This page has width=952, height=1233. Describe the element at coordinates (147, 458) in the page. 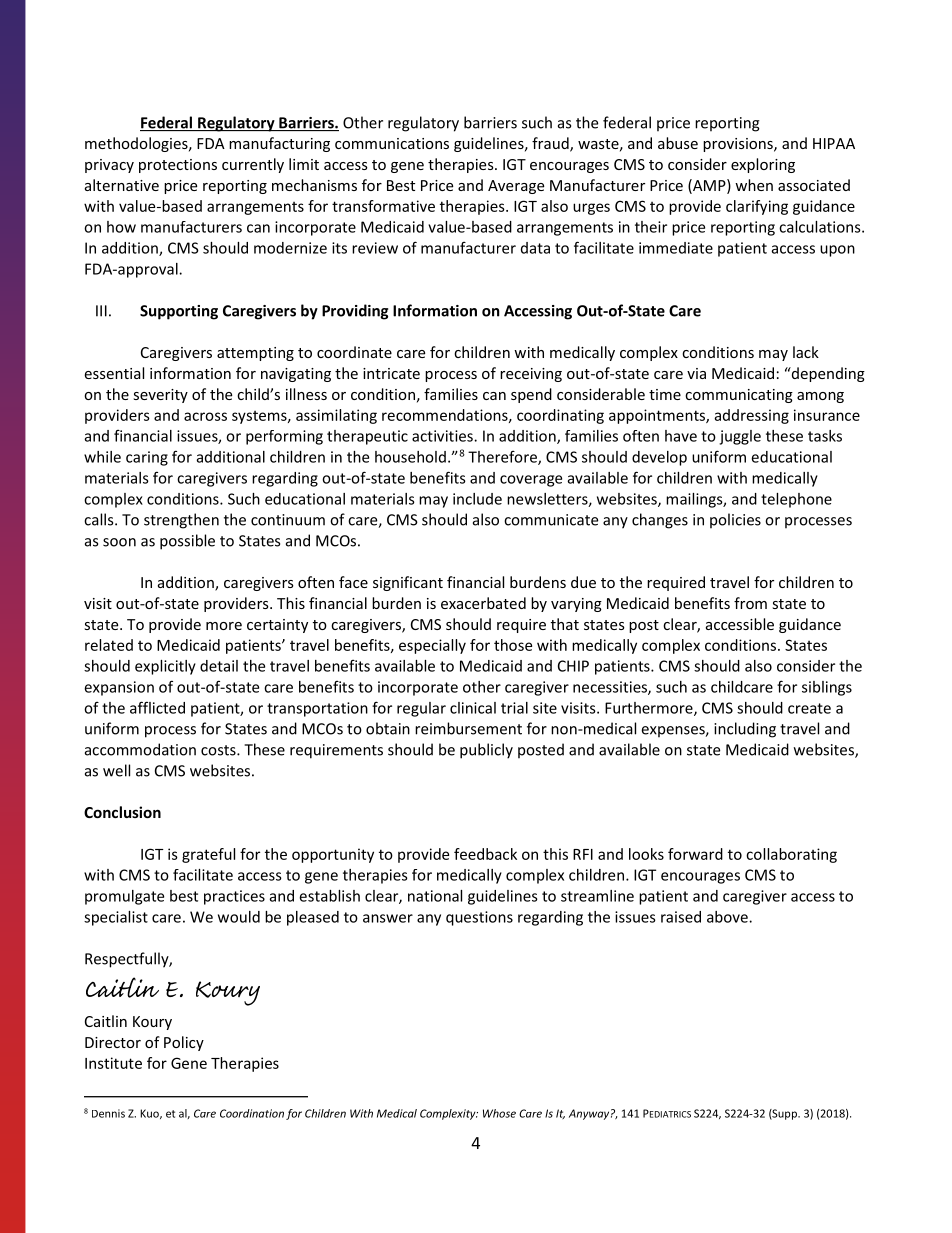

I see `caring` at that location.
